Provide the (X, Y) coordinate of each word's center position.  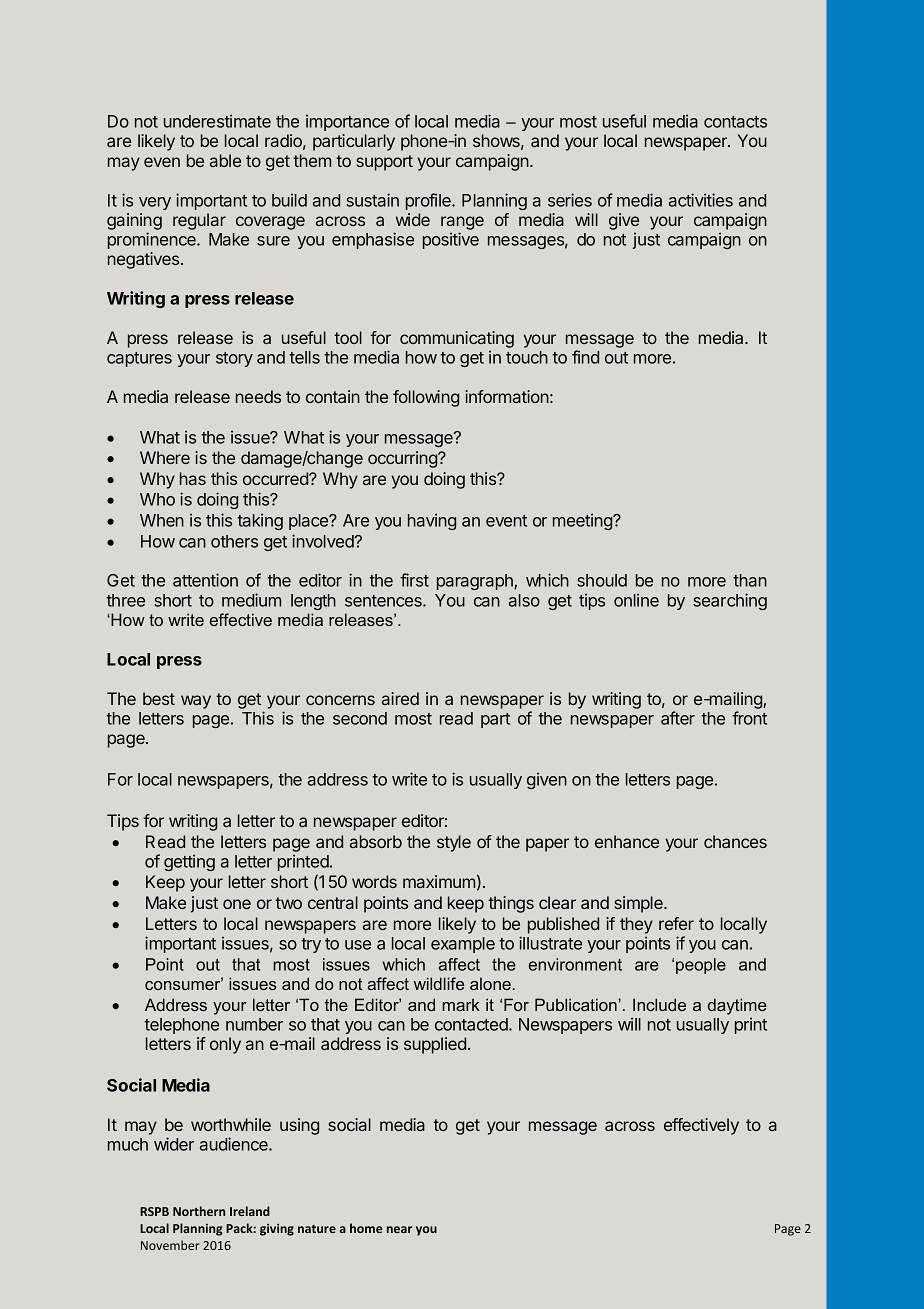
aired (400, 698)
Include (659, 1004)
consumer (184, 984)
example (463, 945)
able (225, 160)
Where (165, 457)
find (585, 357)
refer (676, 923)
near (399, 1229)
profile (429, 201)
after (678, 718)
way (196, 702)
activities (701, 200)
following (426, 398)
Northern (199, 1211)
